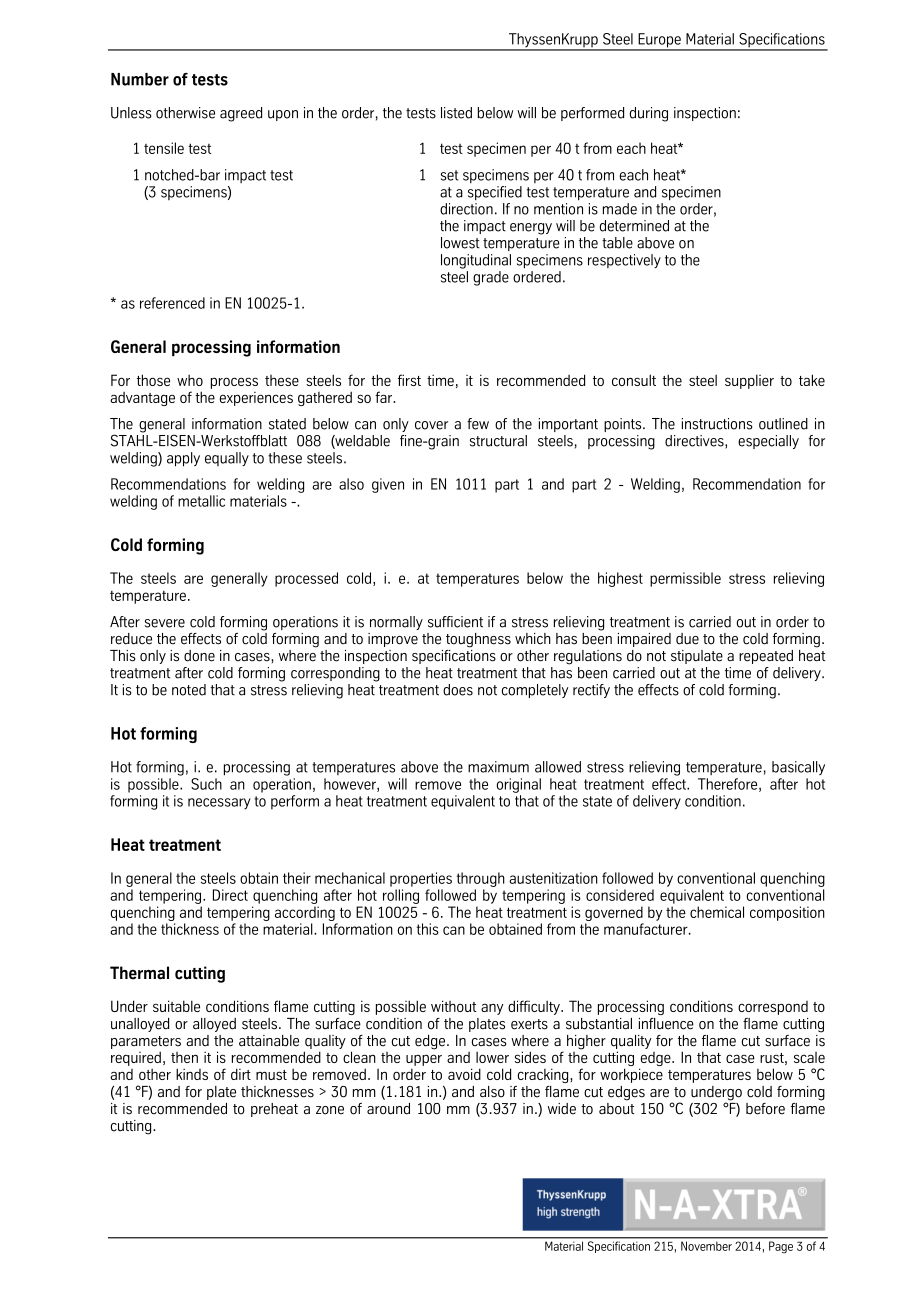 This page has width=924, height=1308. I want to click on November, so click(706, 1246).
